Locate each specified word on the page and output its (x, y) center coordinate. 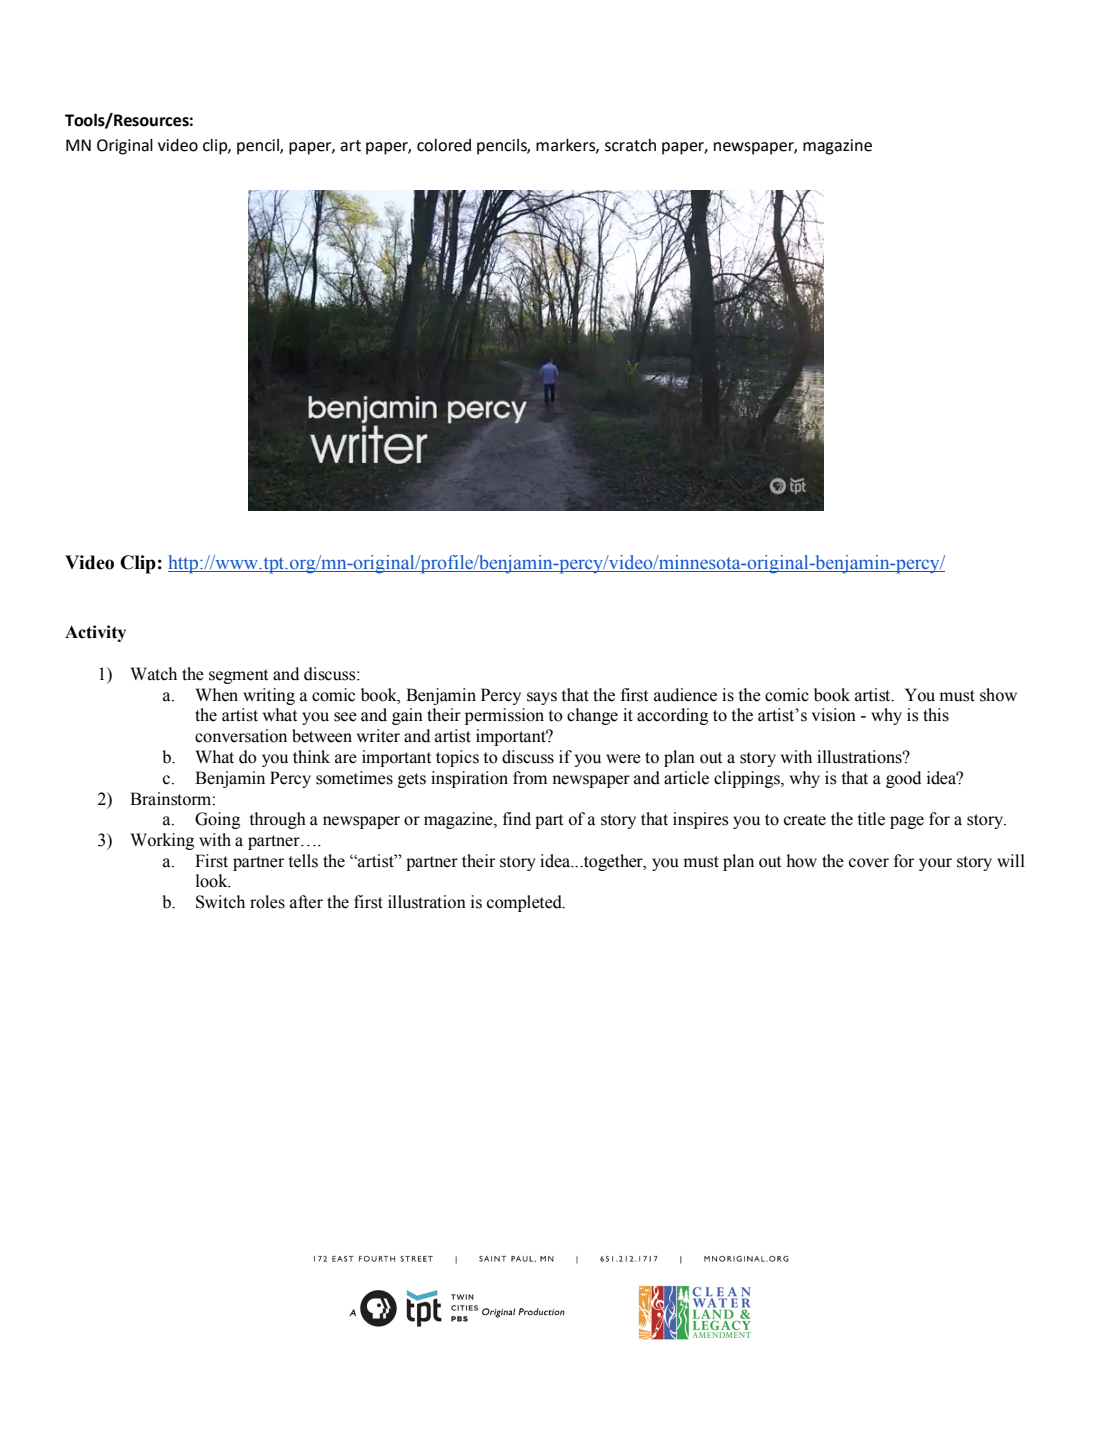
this (936, 715)
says (542, 698)
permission (504, 716)
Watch (153, 674)
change (592, 716)
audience (685, 695)
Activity (95, 633)
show (998, 695)
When (216, 695)
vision (834, 715)
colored (444, 145)
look (213, 881)
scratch (630, 145)
